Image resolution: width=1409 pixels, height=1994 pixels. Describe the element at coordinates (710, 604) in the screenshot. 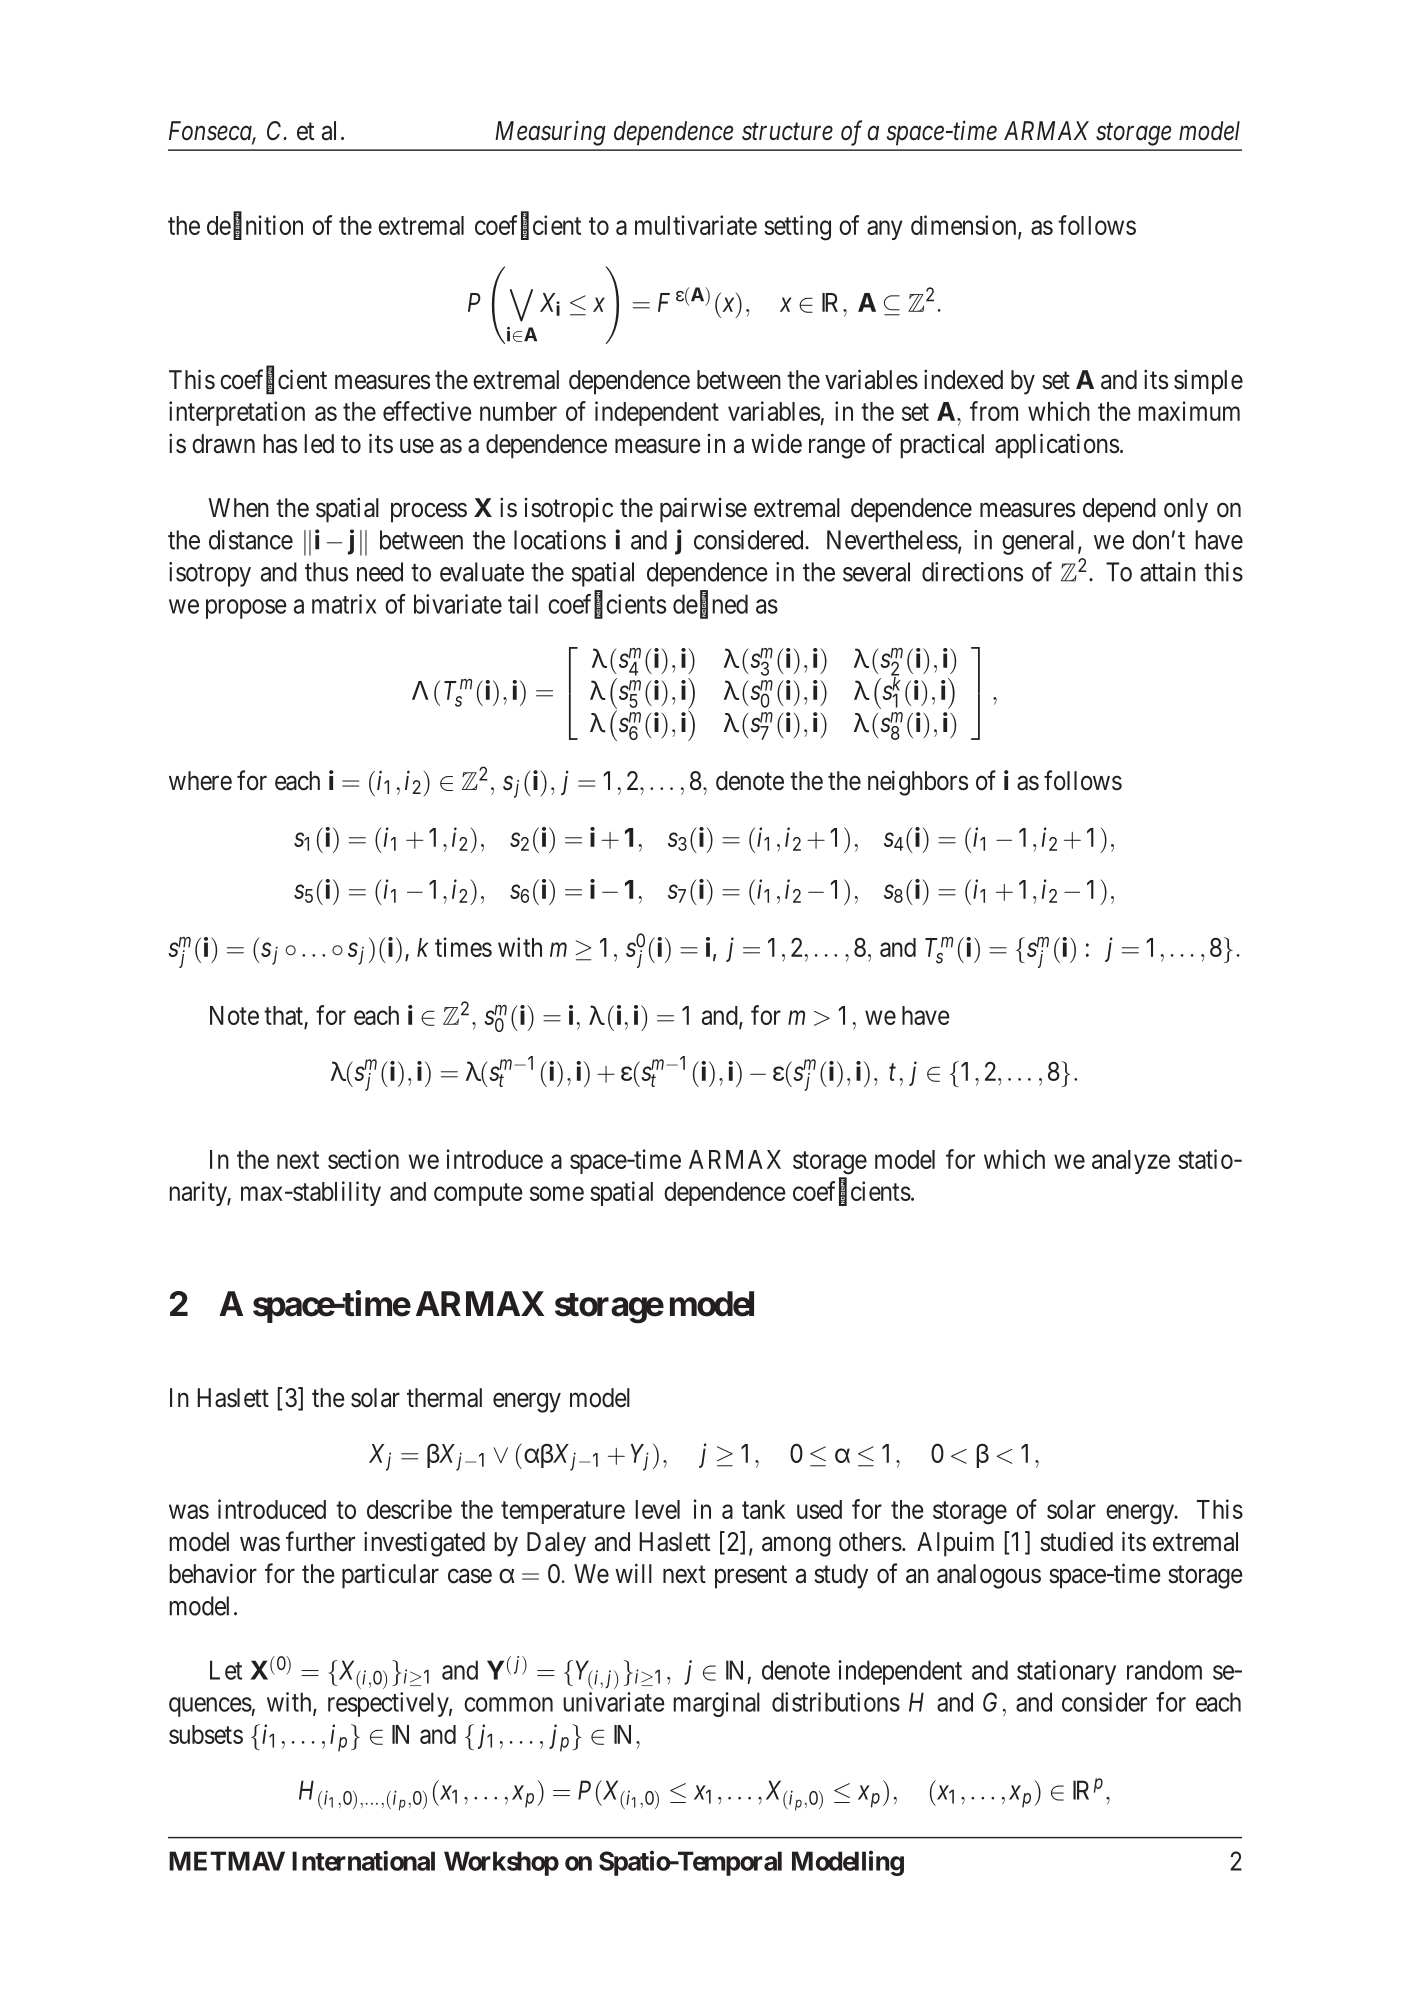

I see `defined` at that location.
